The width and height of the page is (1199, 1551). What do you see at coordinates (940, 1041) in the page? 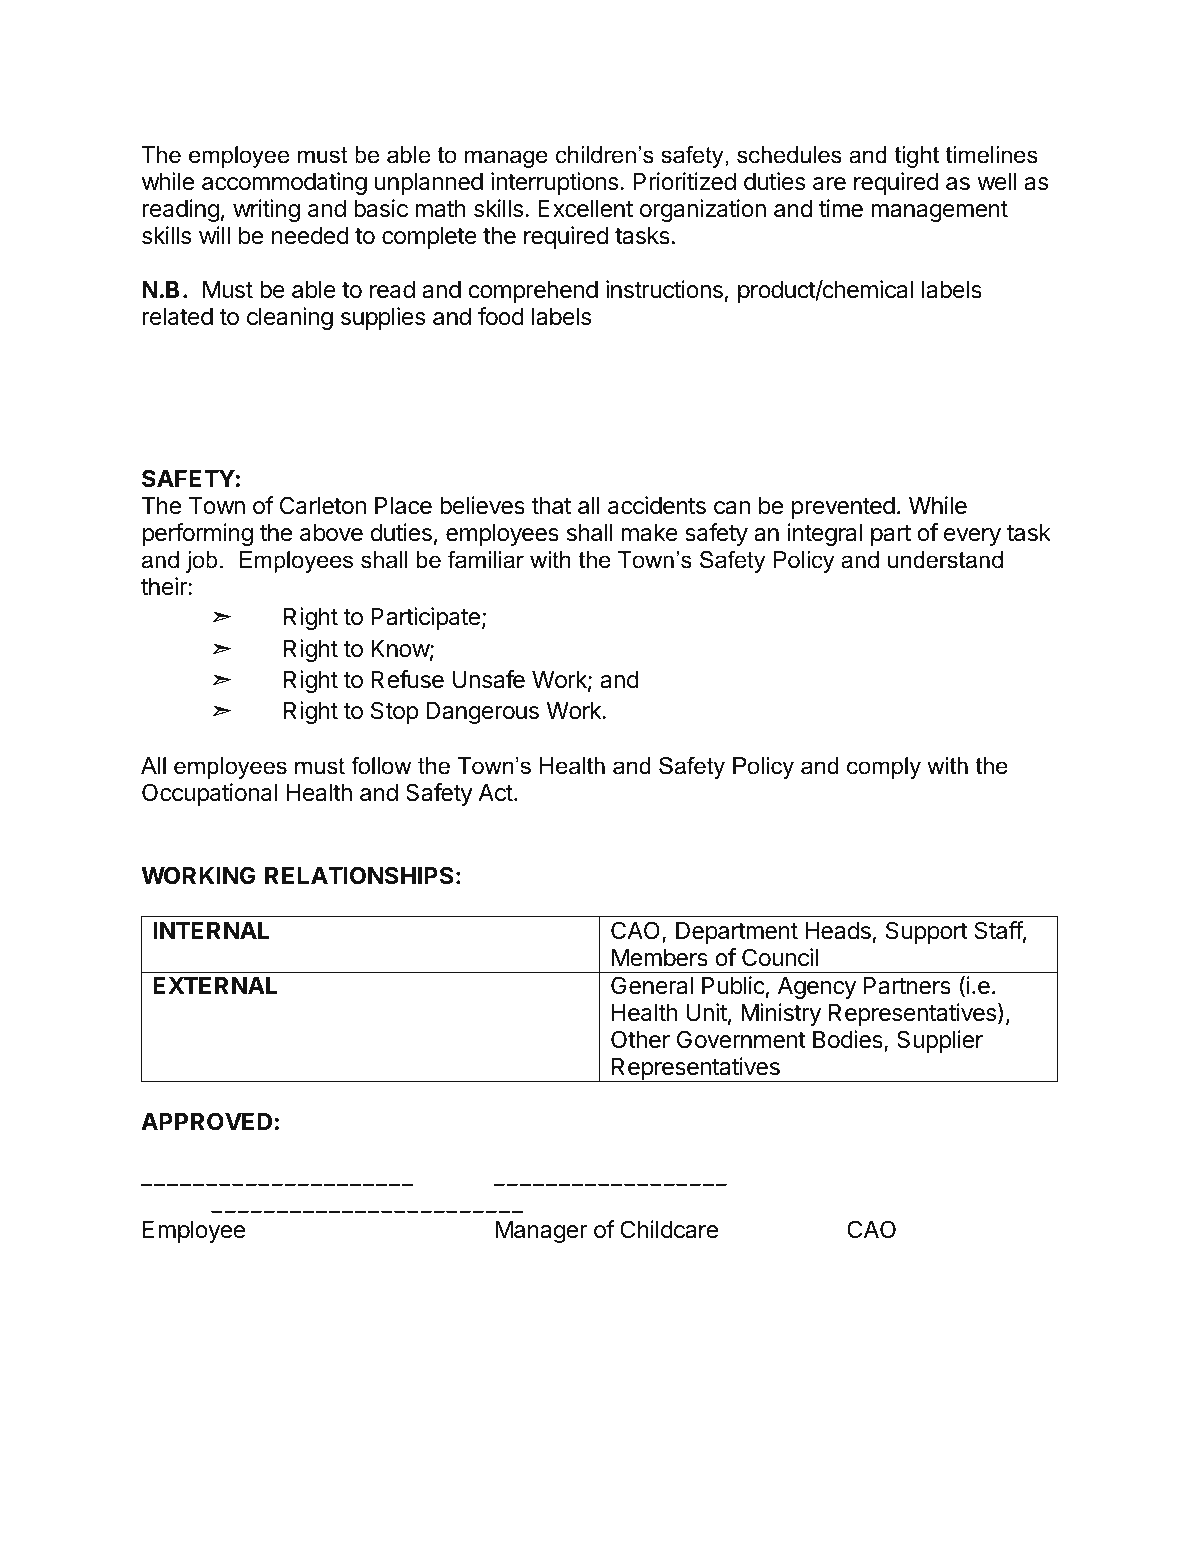
I see `Supplier` at bounding box center [940, 1041].
